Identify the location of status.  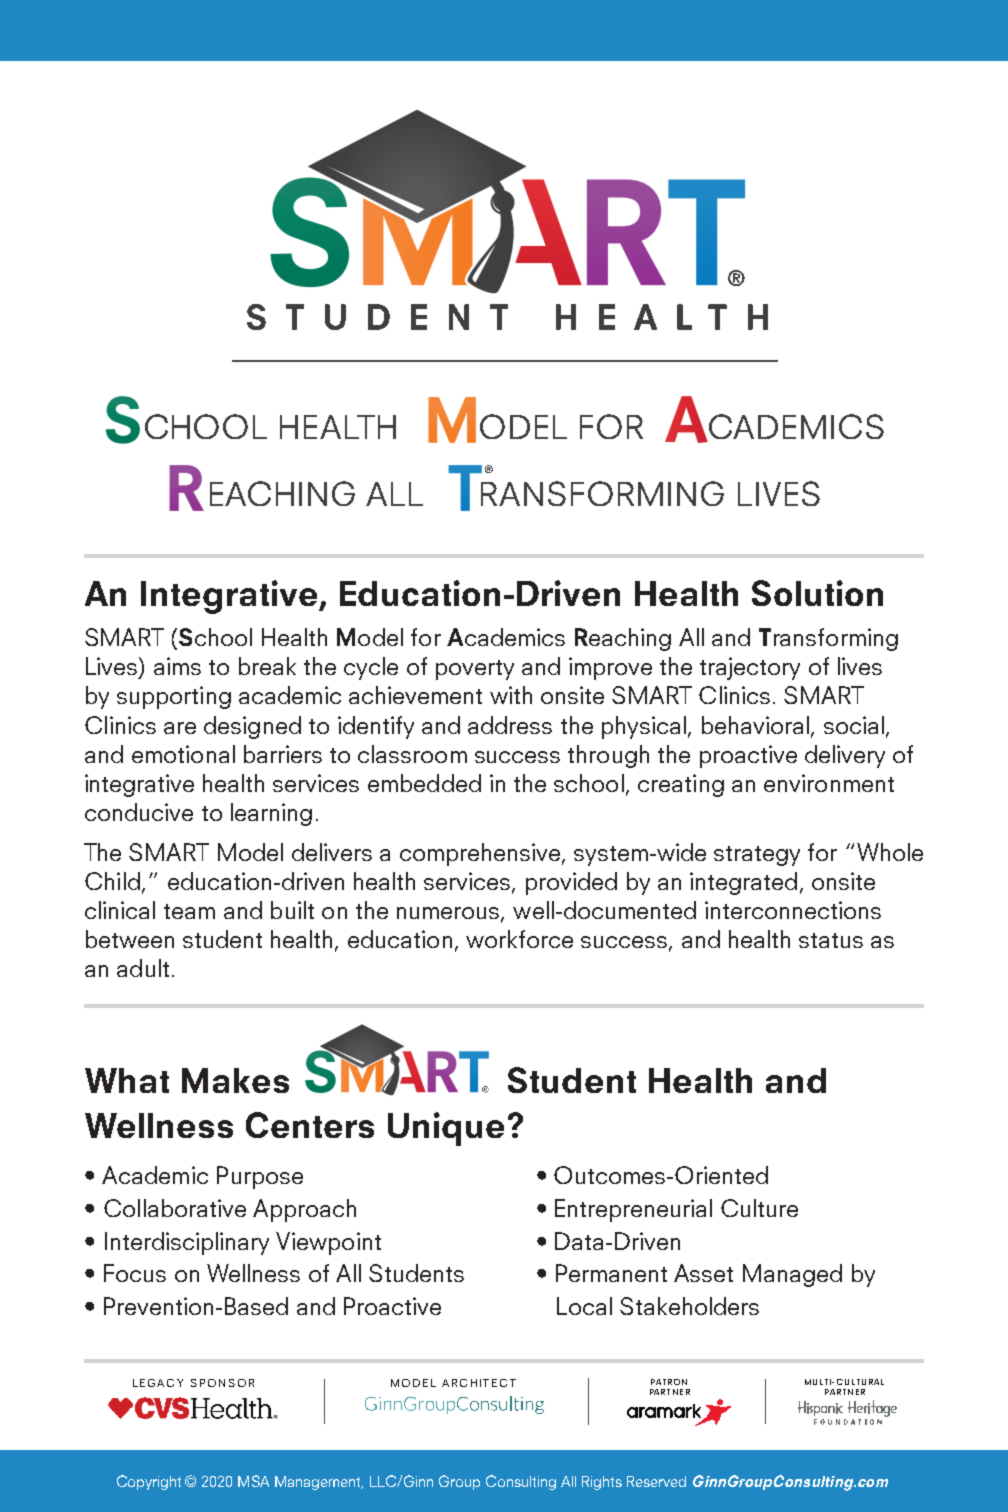
(831, 940).
